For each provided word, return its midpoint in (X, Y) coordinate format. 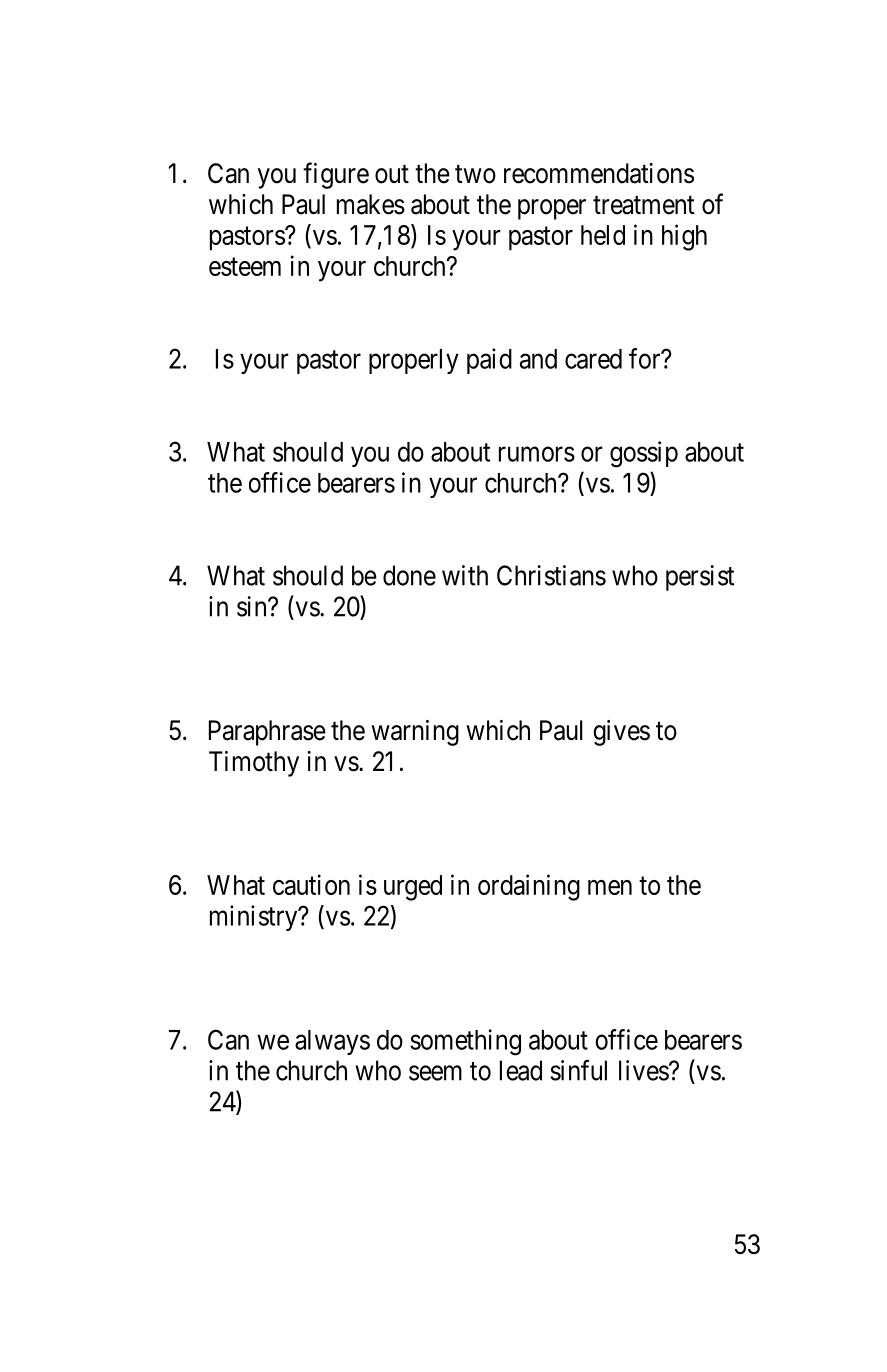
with (465, 575)
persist (700, 578)
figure (336, 175)
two (475, 174)
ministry (255, 918)
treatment (644, 205)
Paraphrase (267, 733)
